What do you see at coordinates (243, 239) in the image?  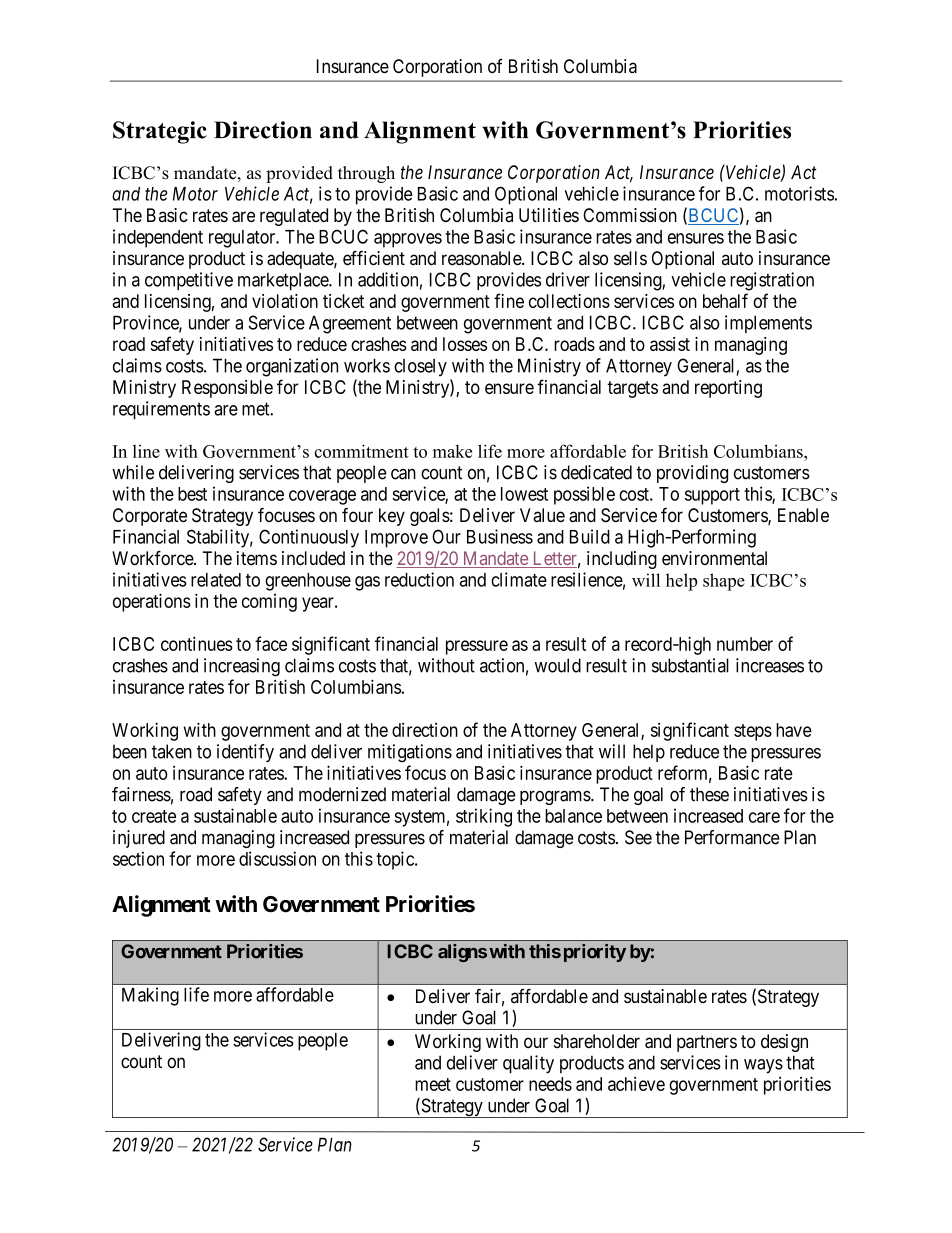 I see `regulator` at bounding box center [243, 239].
